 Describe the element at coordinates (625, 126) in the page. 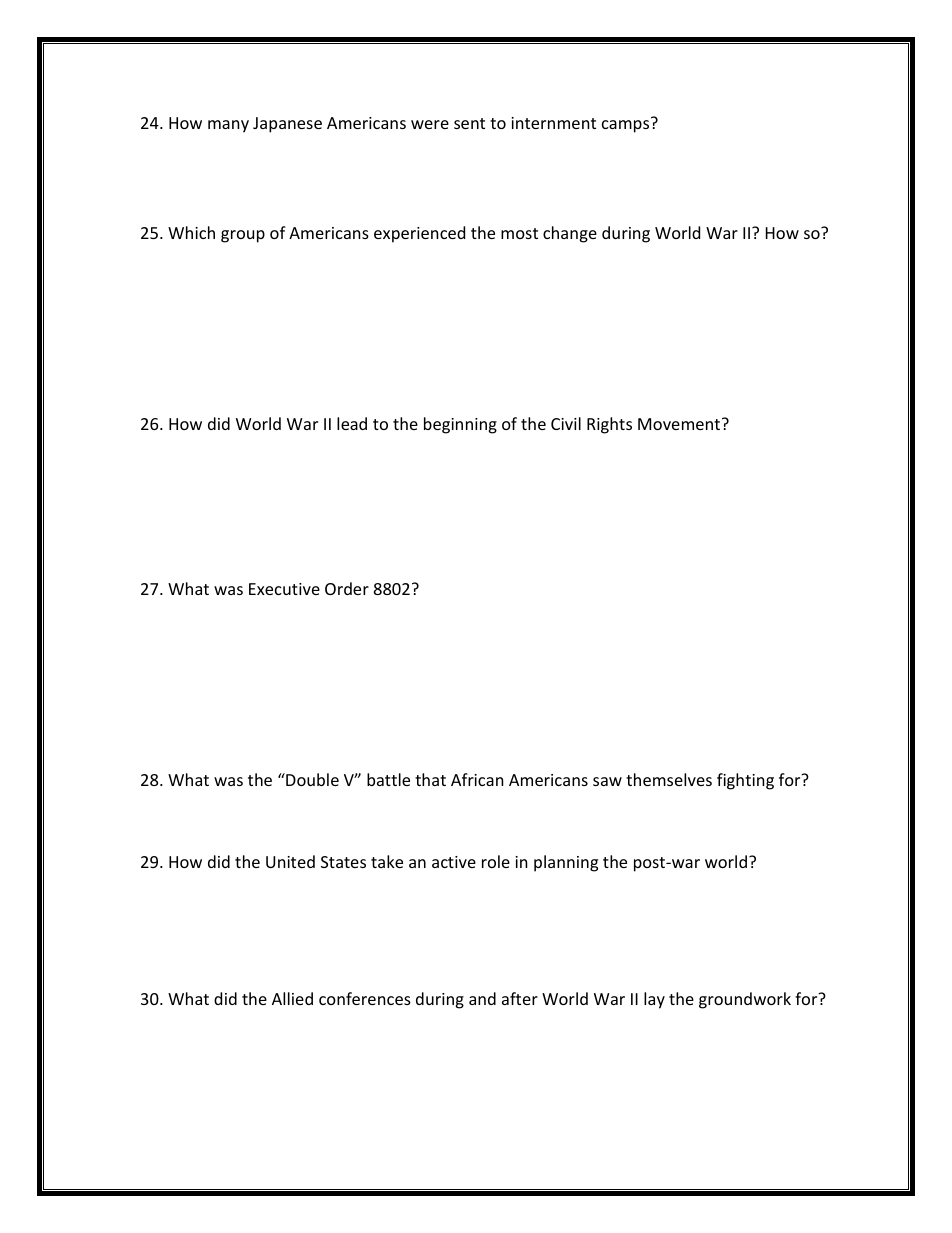

I see `camps` at that location.
